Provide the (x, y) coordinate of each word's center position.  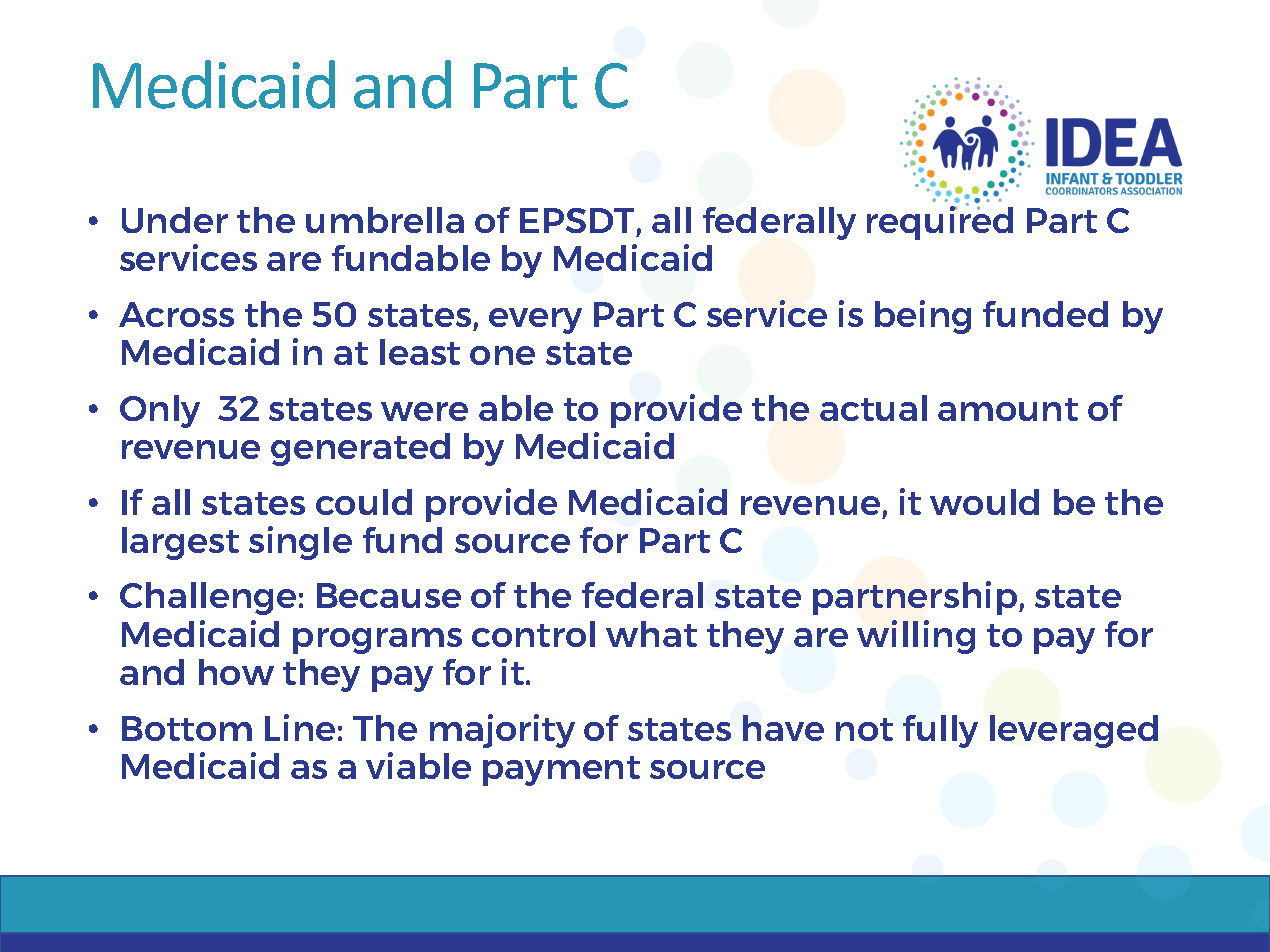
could (364, 502)
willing (916, 637)
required (940, 222)
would (984, 502)
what (651, 634)
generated (360, 449)
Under (175, 220)
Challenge (208, 598)
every (535, 321)
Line (300, 727)
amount (1008, 409)
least (420, 352)
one (502, 355)
